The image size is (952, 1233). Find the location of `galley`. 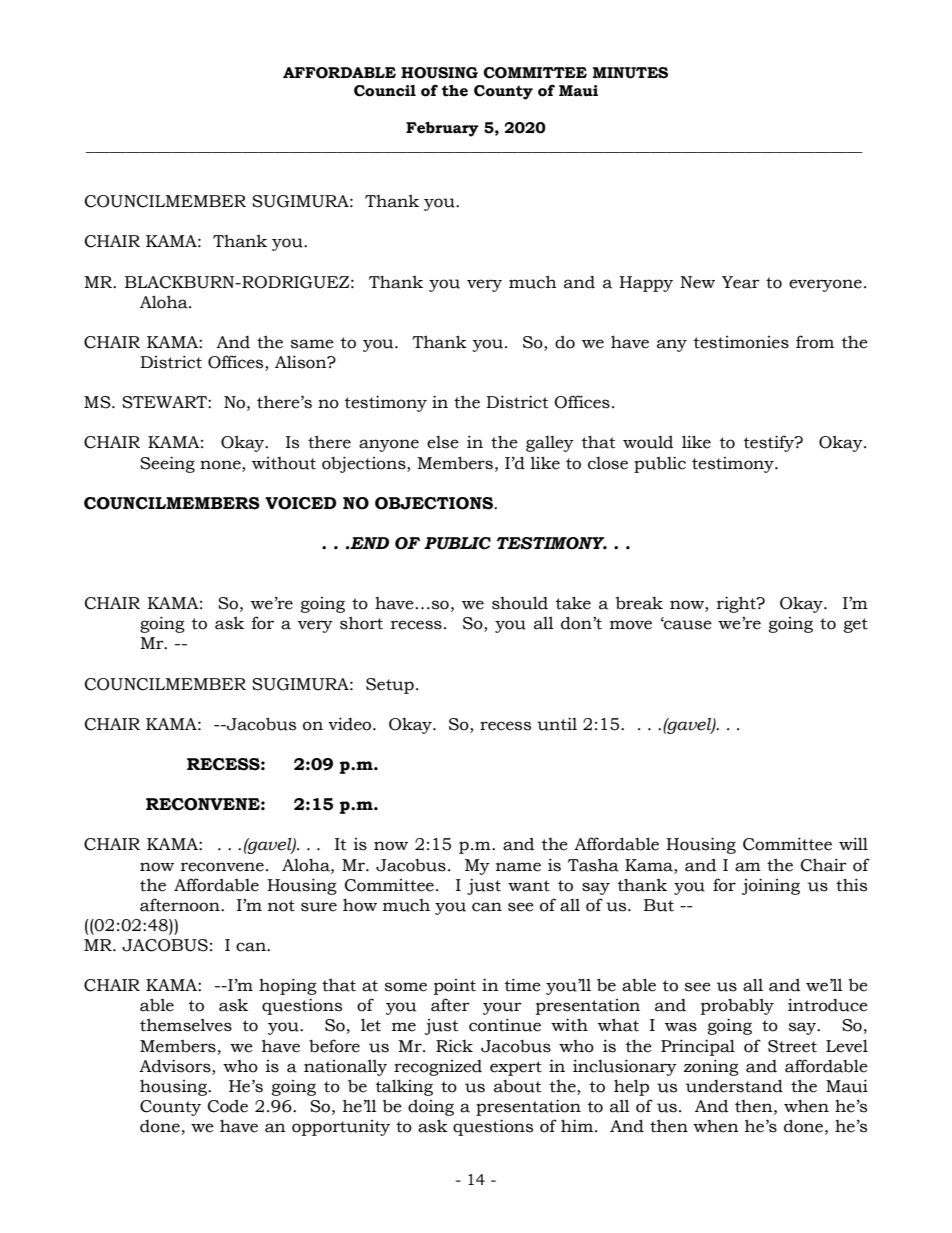

galley is located at coordinates (550, 444).
